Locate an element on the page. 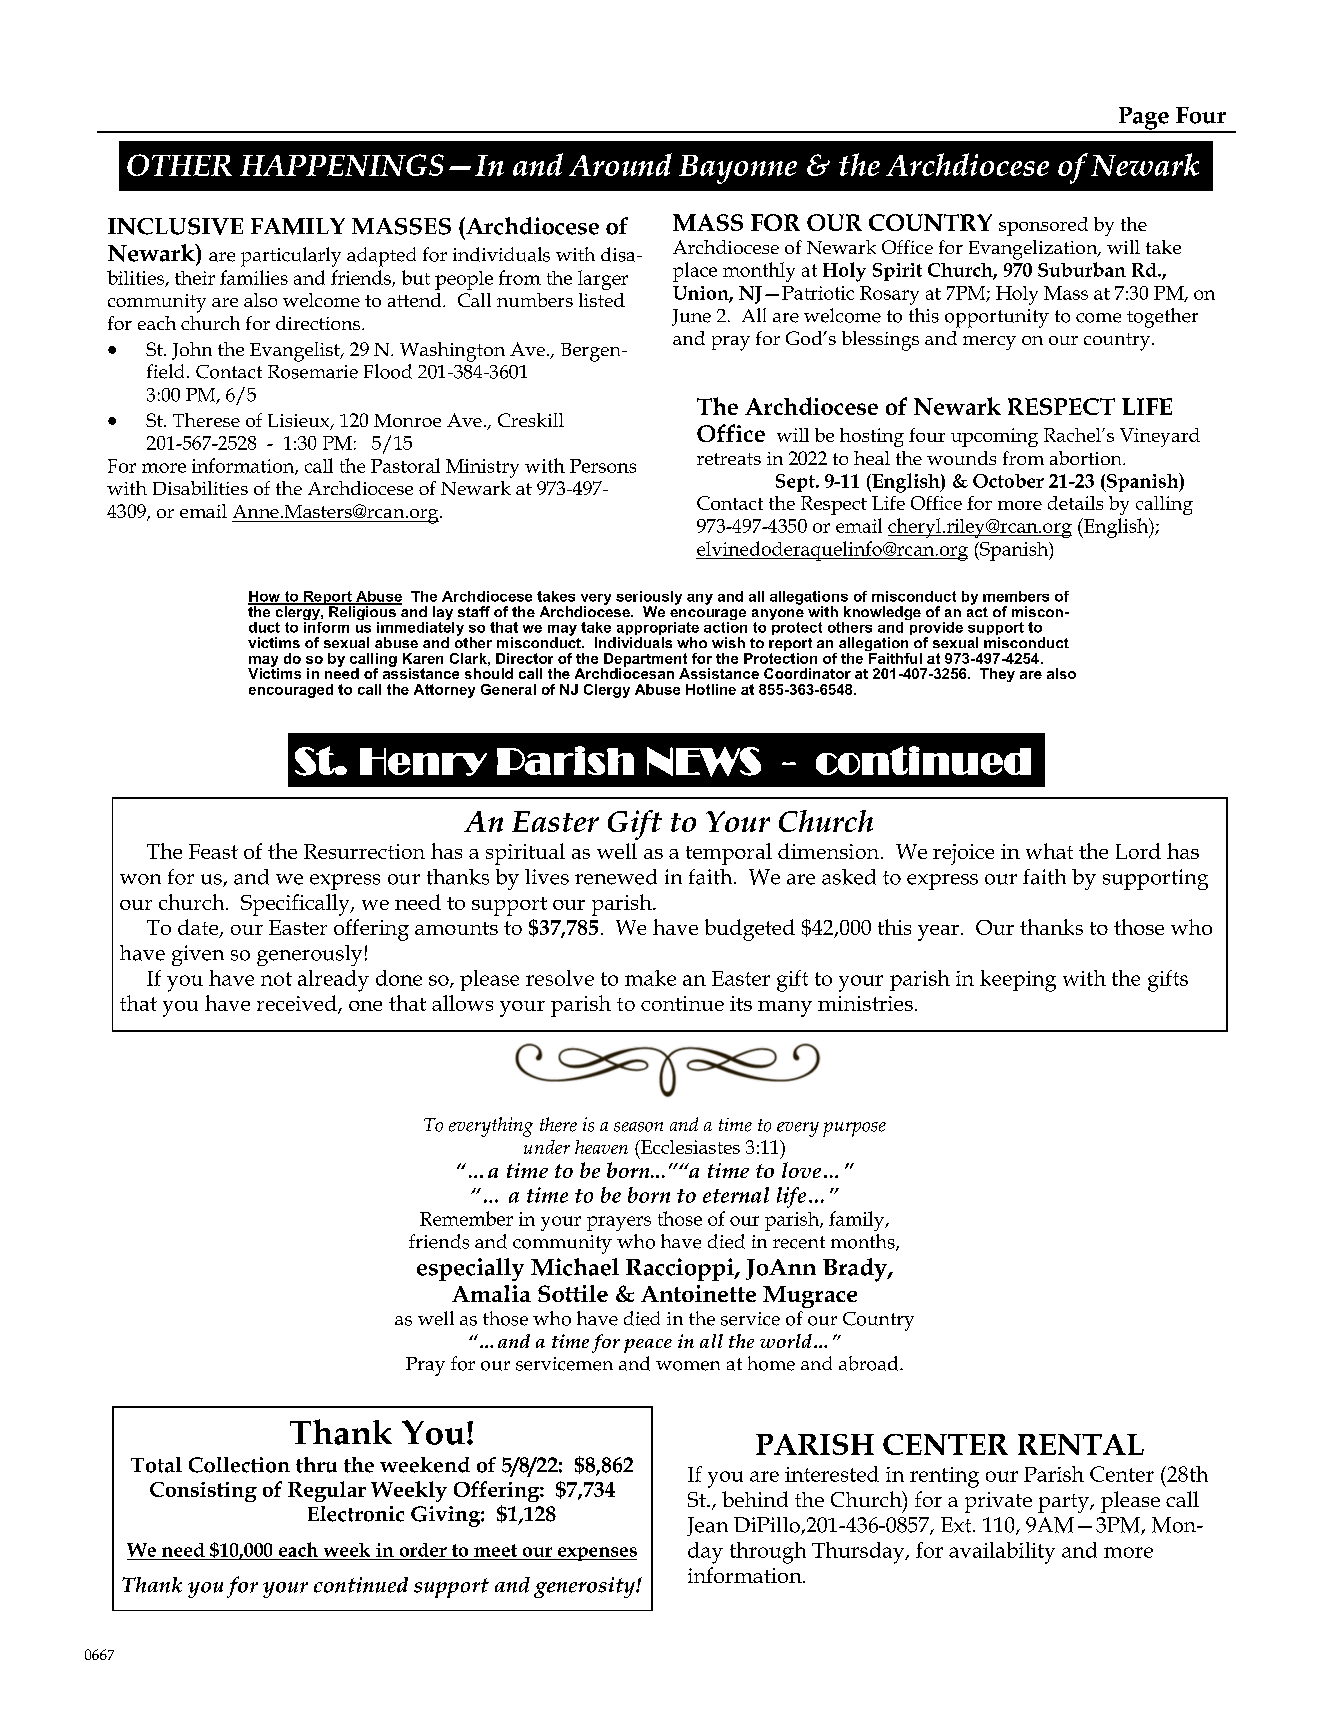  keeping is located at coordinates (1018, 981).
